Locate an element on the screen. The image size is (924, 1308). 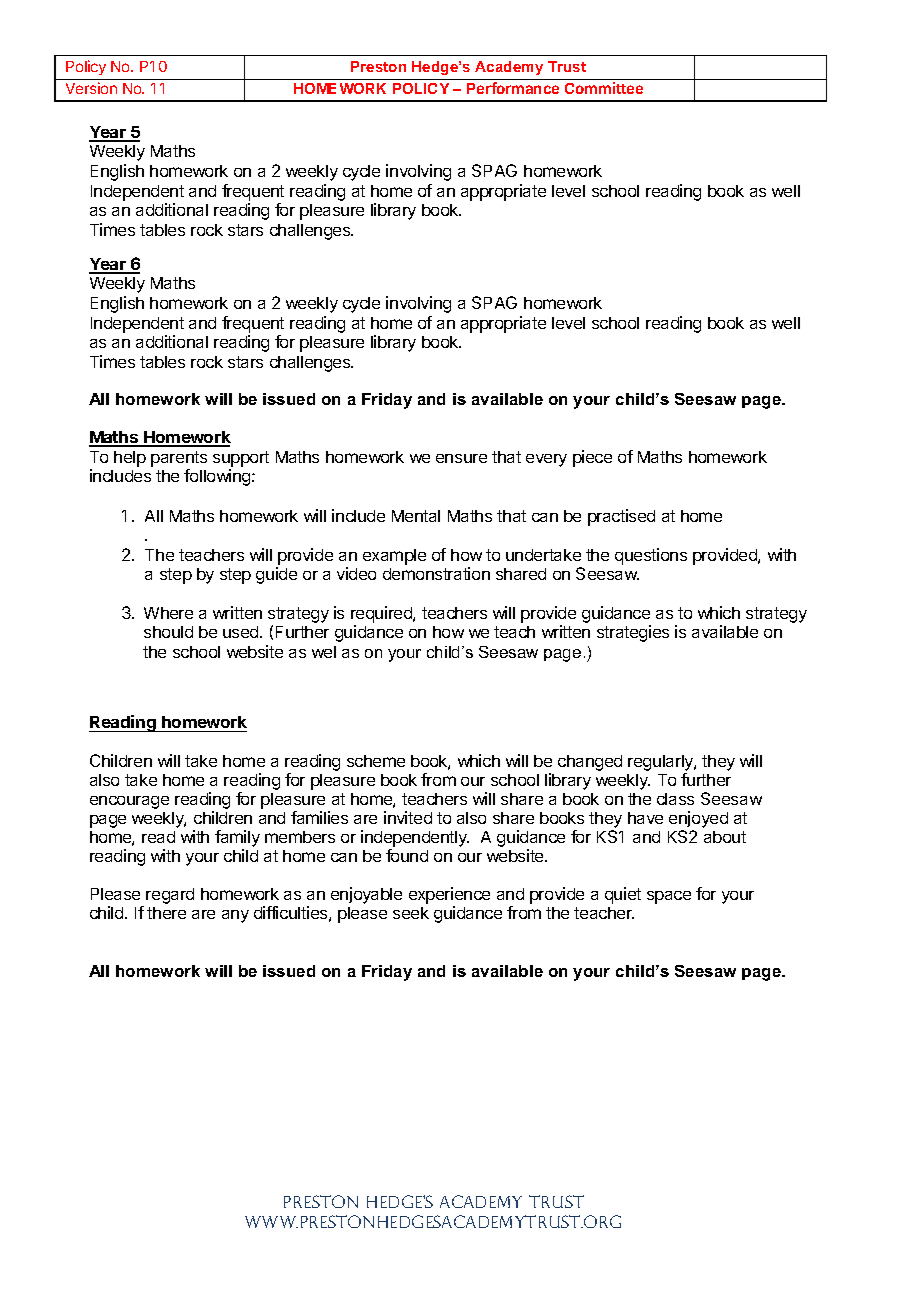
should is located at coordinates (168, 632).
